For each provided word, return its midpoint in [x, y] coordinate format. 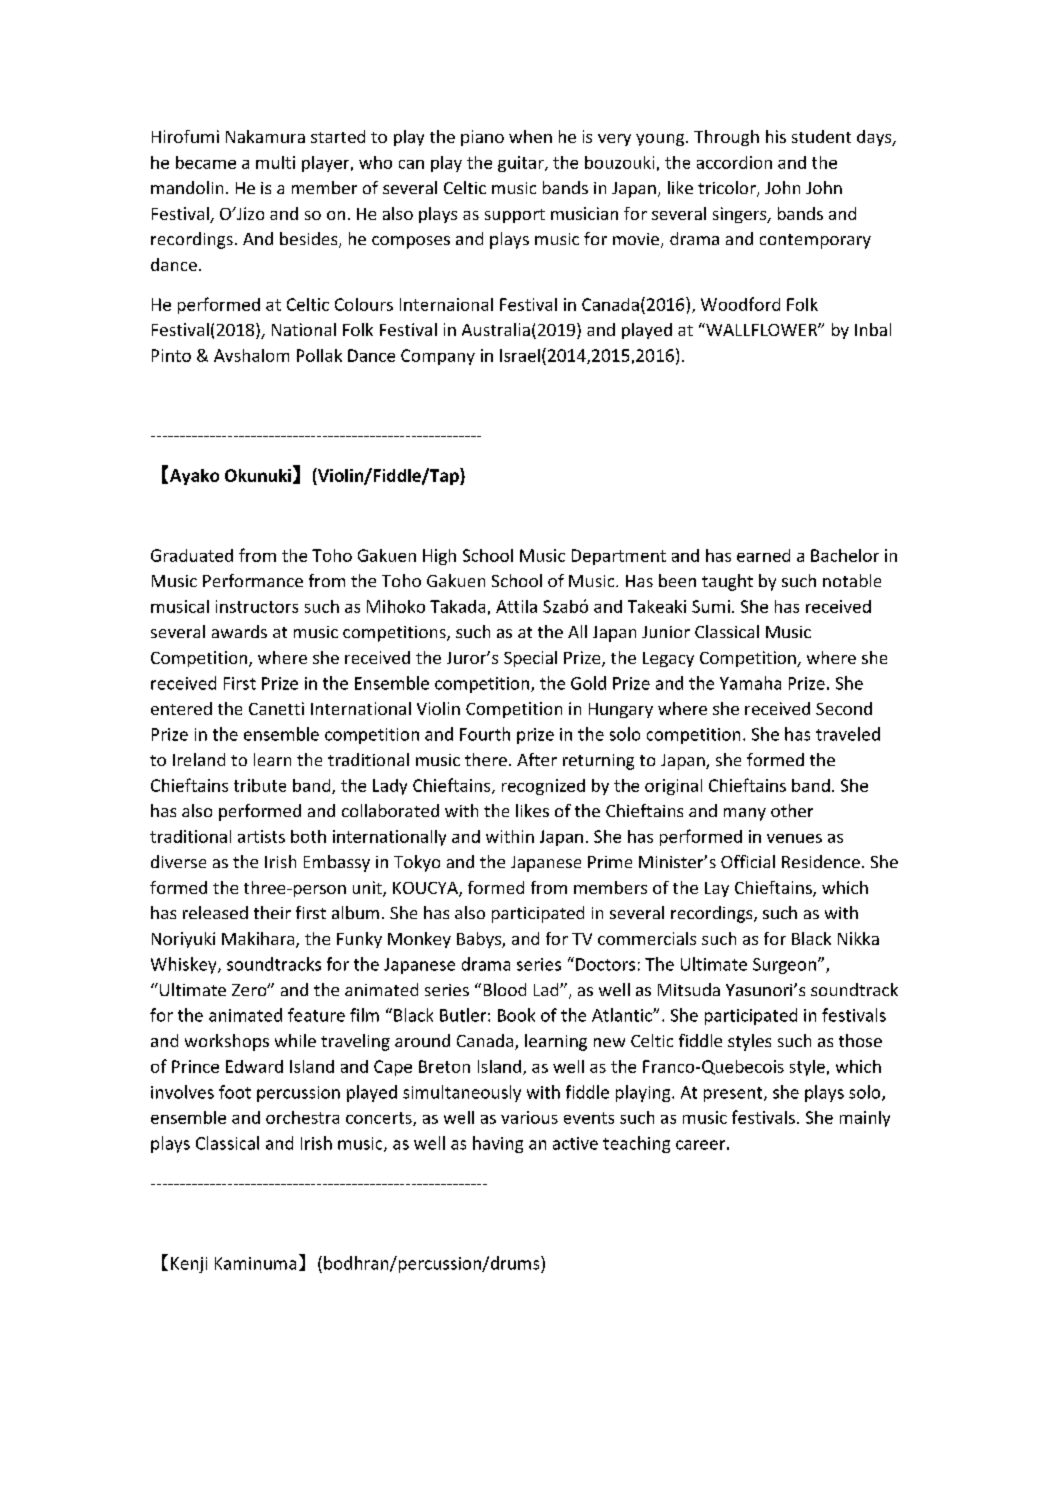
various [529, 1117]
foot [235, 1092]
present [734, 1094]
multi [275, 162]
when [530, 136]
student [821, 136]
